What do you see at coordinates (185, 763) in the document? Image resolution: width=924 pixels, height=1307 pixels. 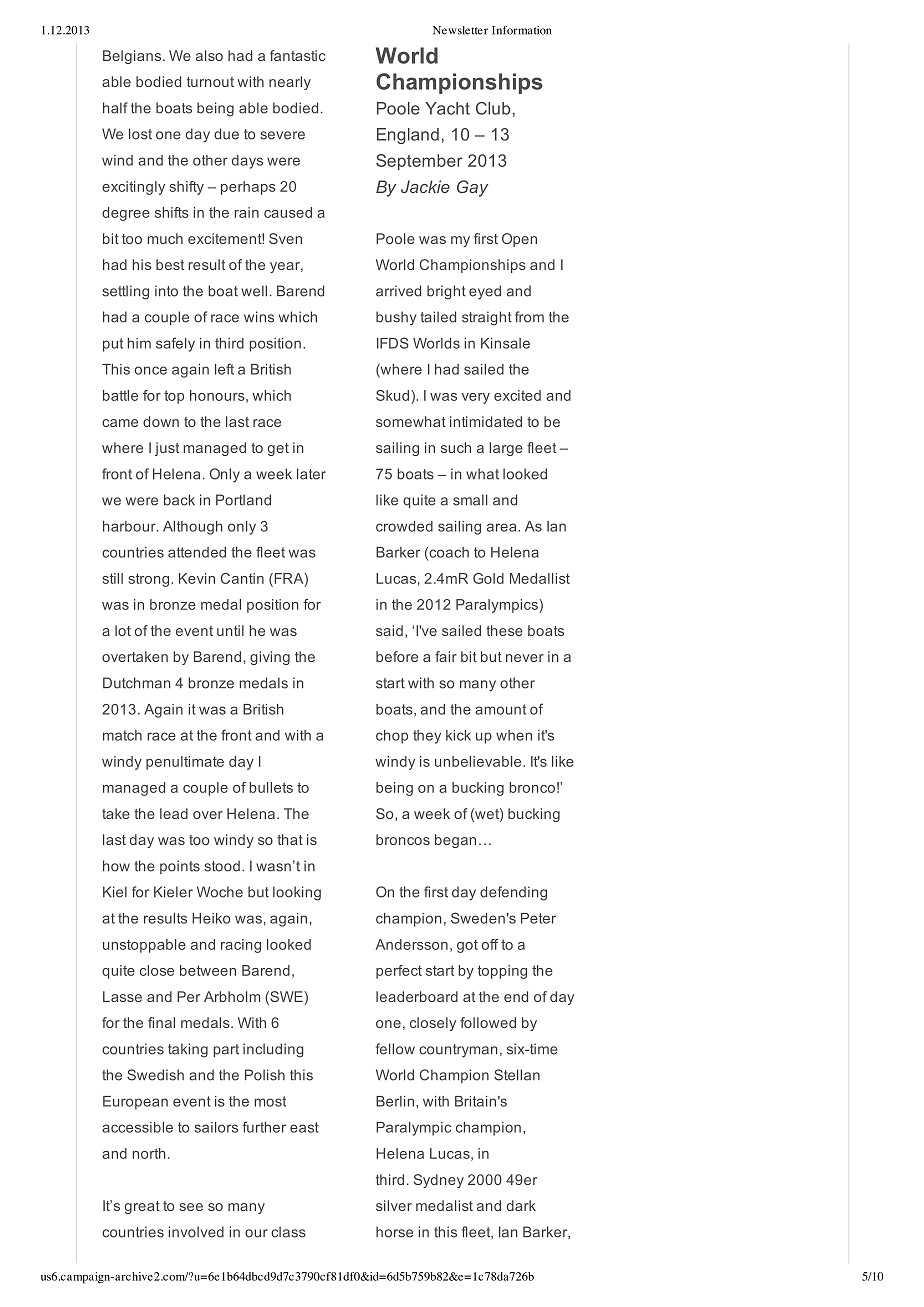 I see `penultimate` at bounding box center [185, 763].
